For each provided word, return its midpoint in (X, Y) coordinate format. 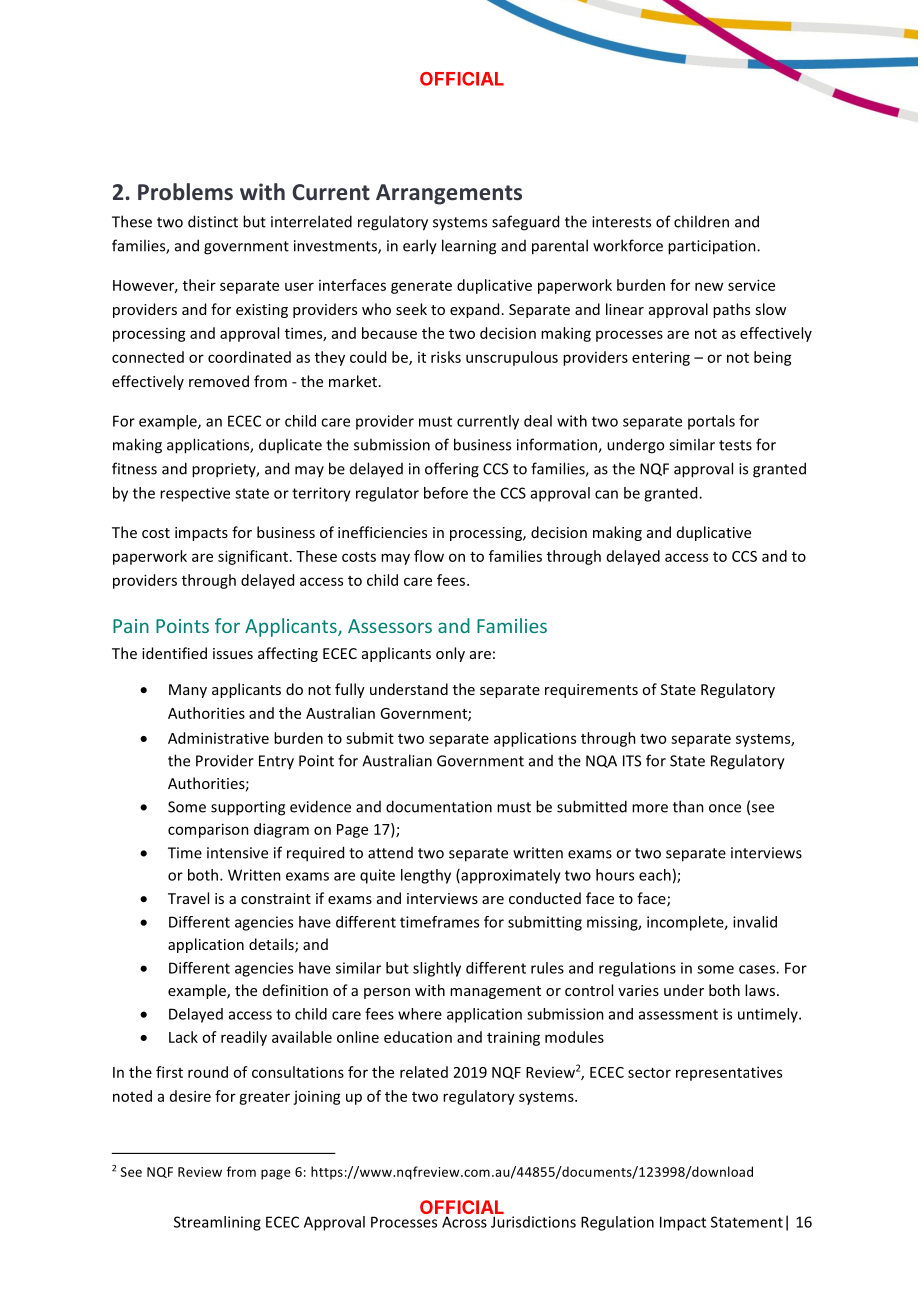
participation (713, 247)
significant (253, 557)
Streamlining (217, 1223)
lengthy (426, 876)
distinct (213, 221)
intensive (237, 853)
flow (429, 556)
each (655, 875)
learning (469, 247)
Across (464, 1222)
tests (735, 445)
